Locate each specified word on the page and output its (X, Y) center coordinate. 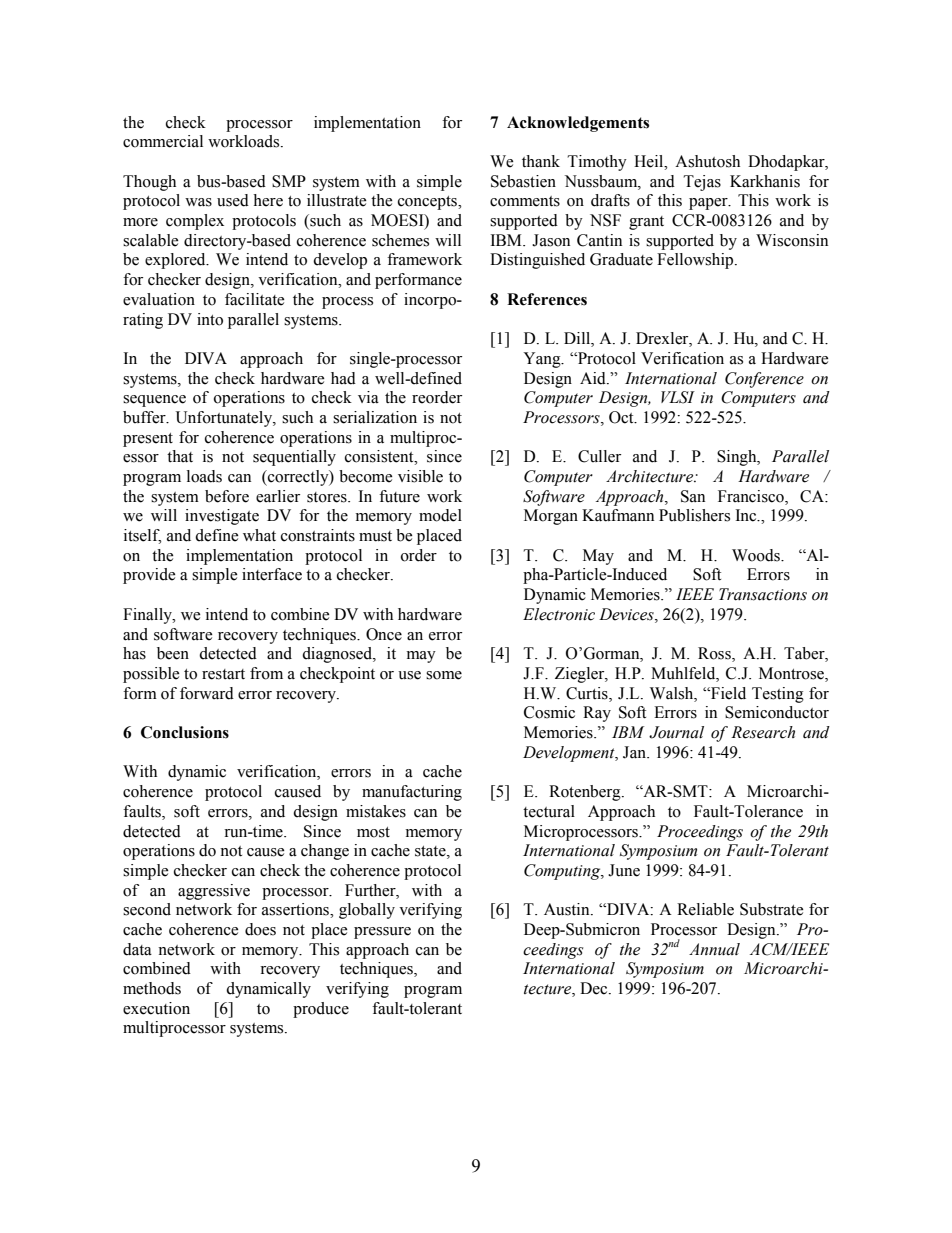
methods (152, 988)
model (440, 515)
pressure (382, 933)
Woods (757, 555)
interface (272, 574)
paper (709, 204)
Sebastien (523, 181)
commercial (163, 141)
